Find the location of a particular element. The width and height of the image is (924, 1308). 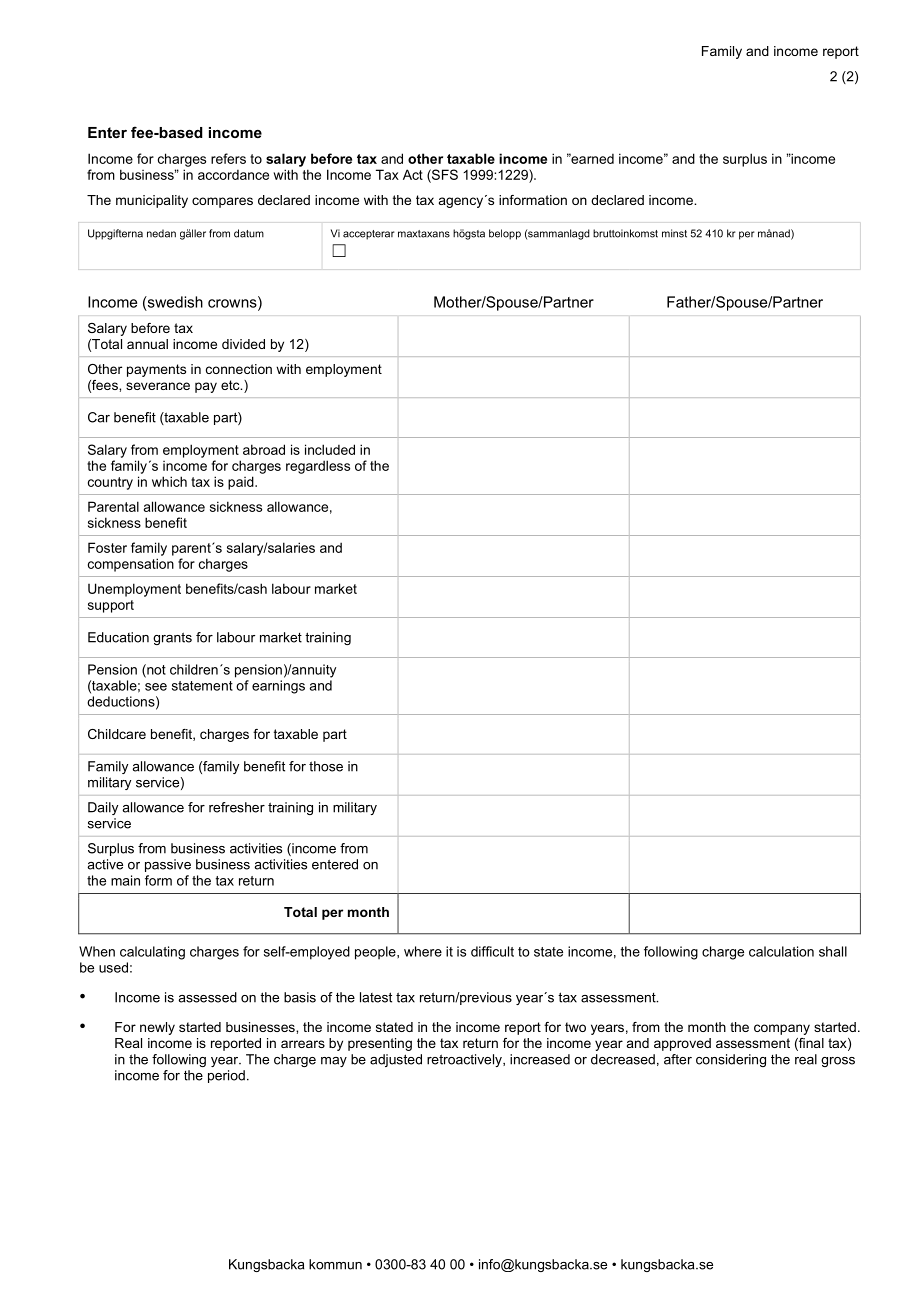

difficult is located at coordinates (492, 951).
